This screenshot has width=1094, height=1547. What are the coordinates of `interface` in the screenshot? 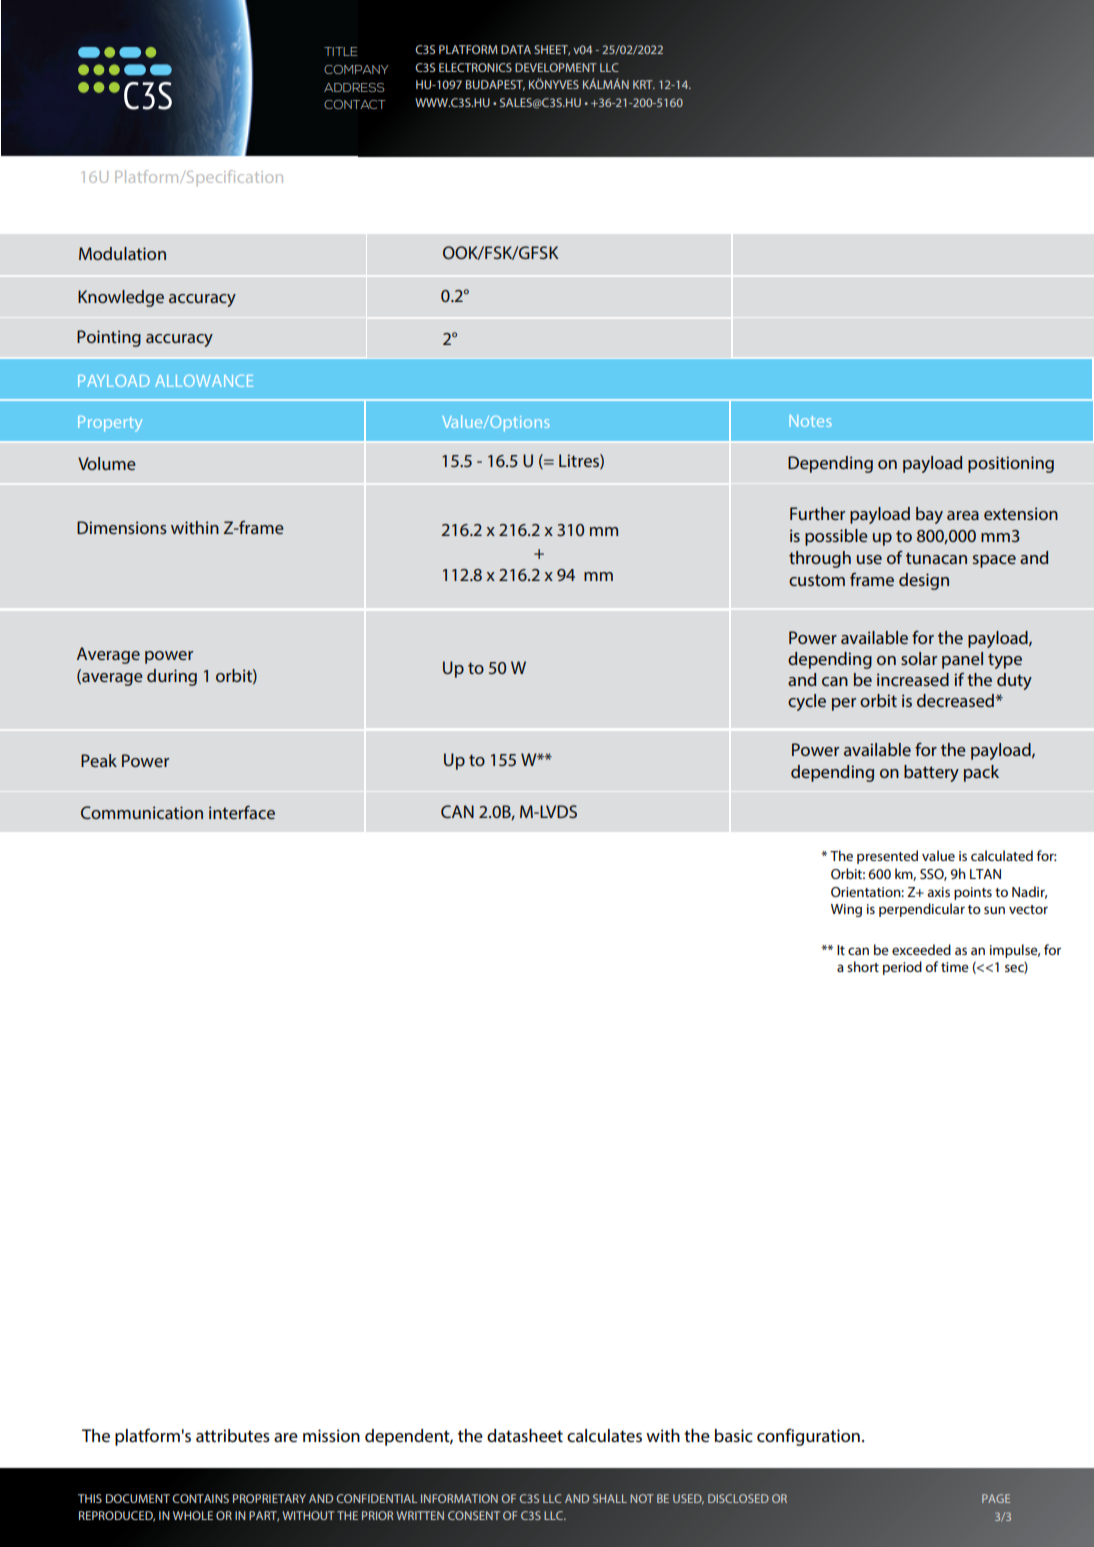 It's located at (242, 812).
